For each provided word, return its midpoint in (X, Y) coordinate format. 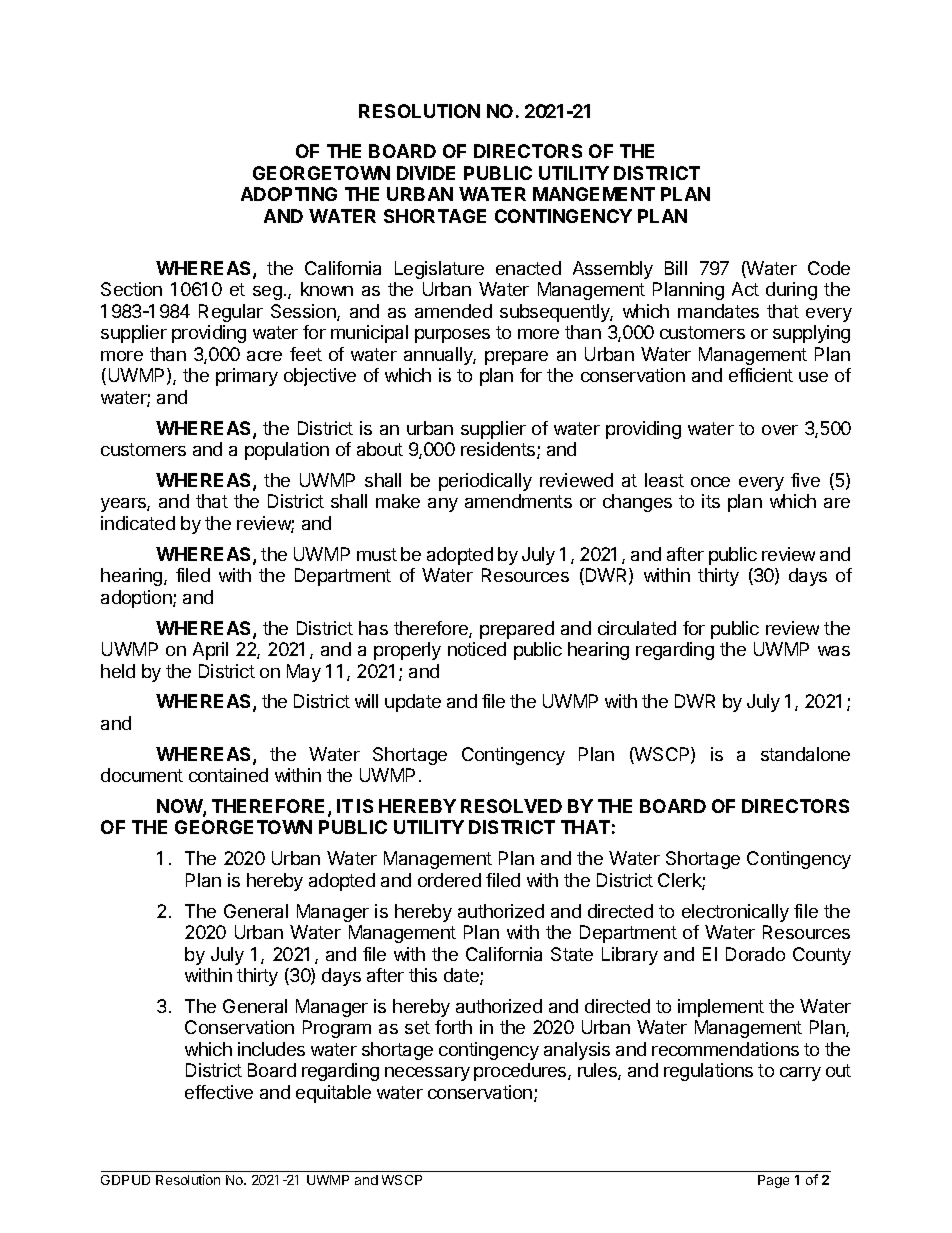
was (834, 651)
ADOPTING (289, 194)
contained (228, 775)
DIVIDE (426, 173)
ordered (449, 880)
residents (499, 450)
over (780, 430)
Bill (676, 268)
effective (219, 1092)
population (287, 451)
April (210, 651)
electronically (735, 913)
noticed (477, 649)
